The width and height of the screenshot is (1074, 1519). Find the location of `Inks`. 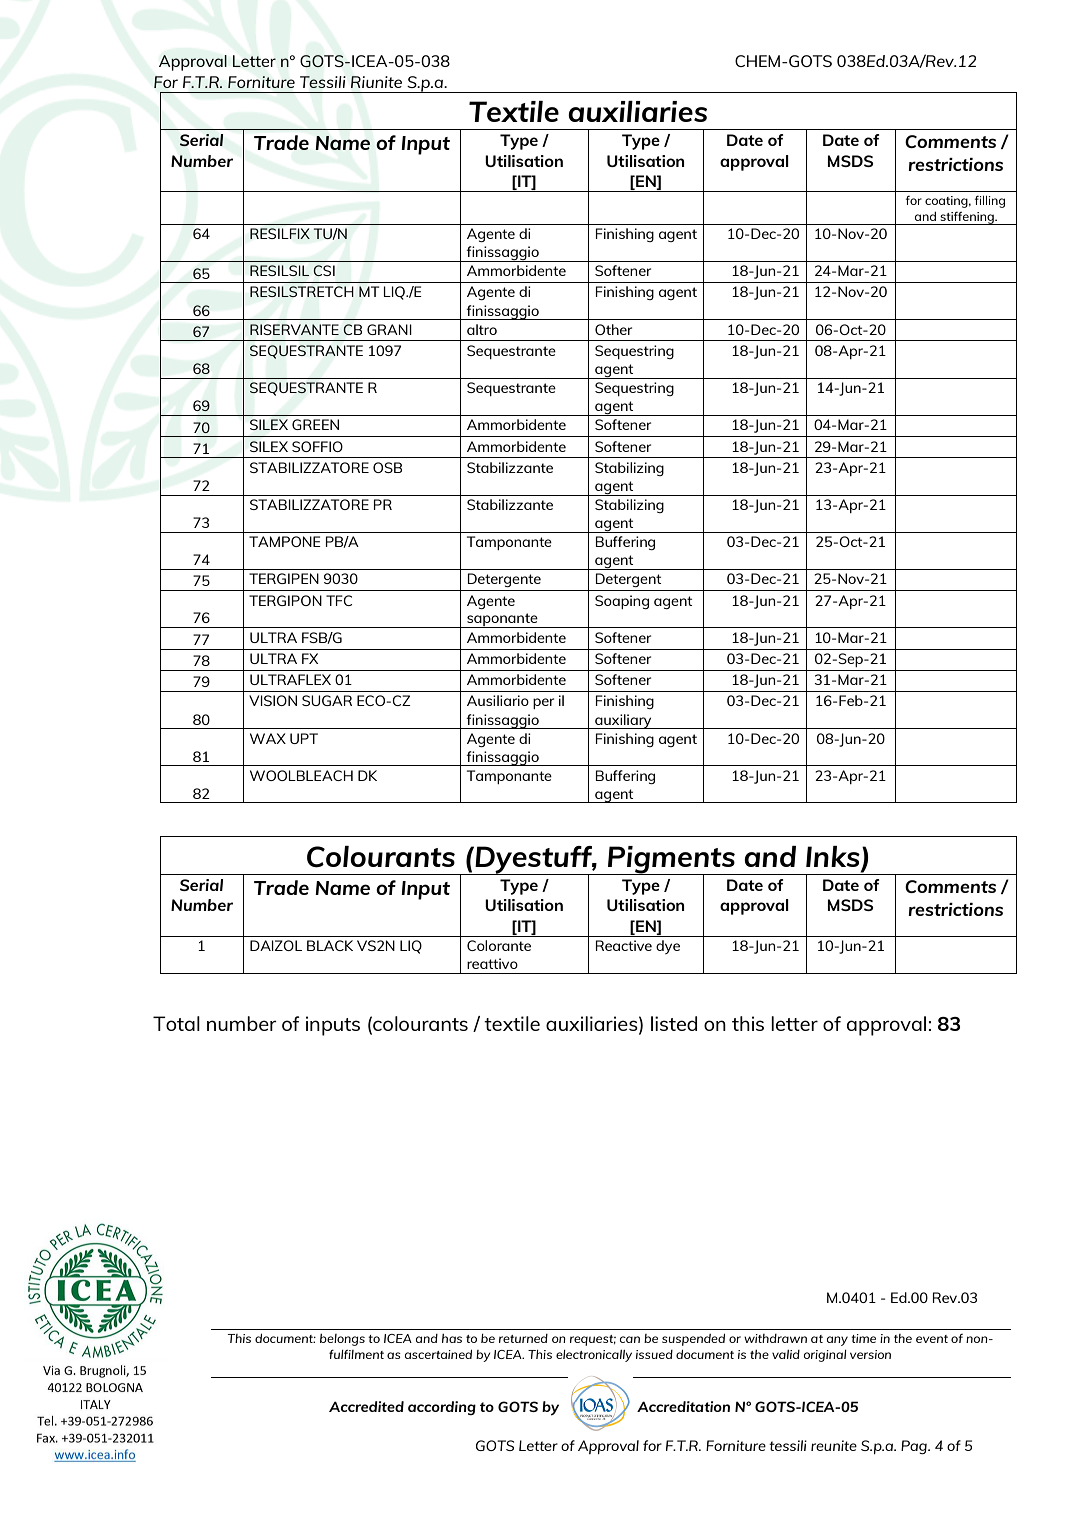

Inks is located at coordinates (833, 856).
